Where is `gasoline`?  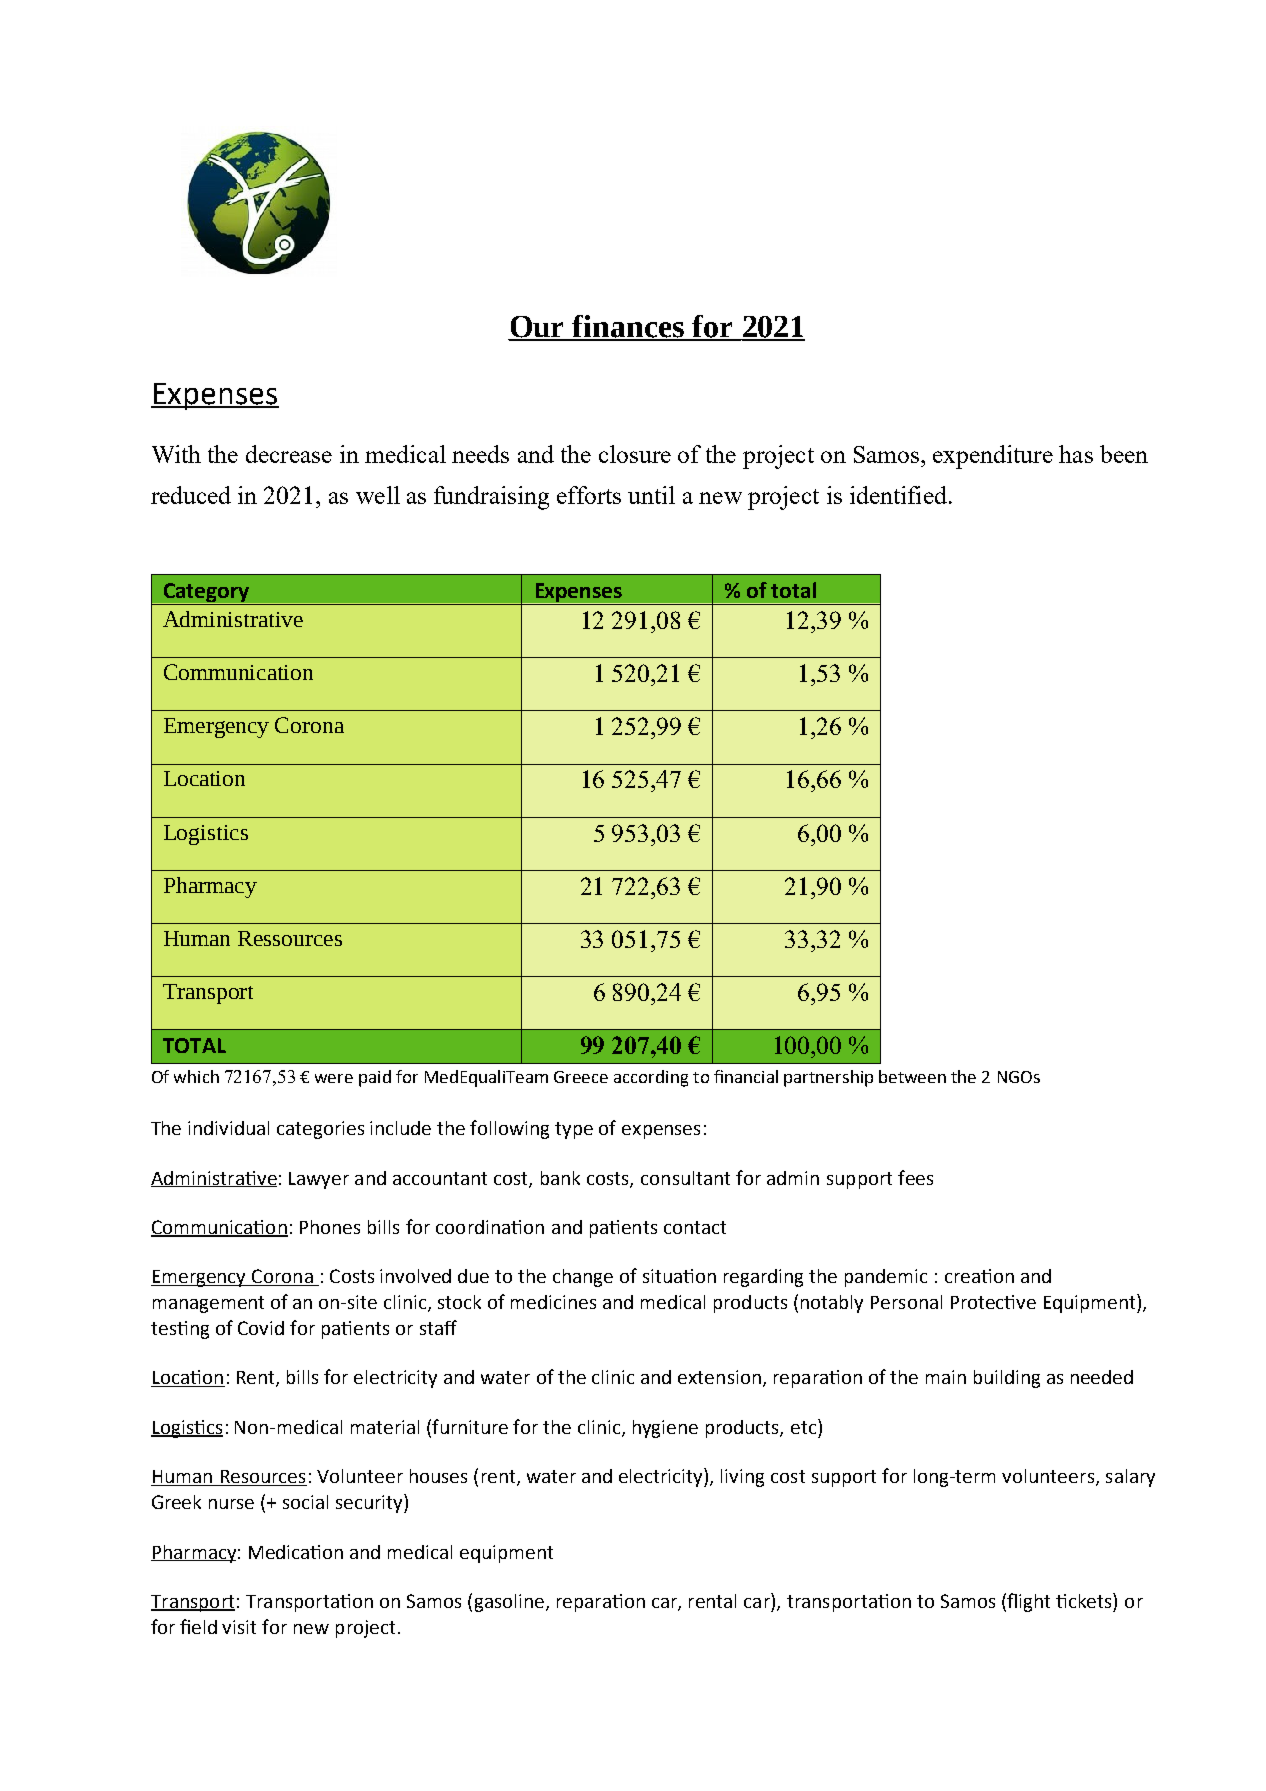
gasoline is located at coordinates (509, 1603).
